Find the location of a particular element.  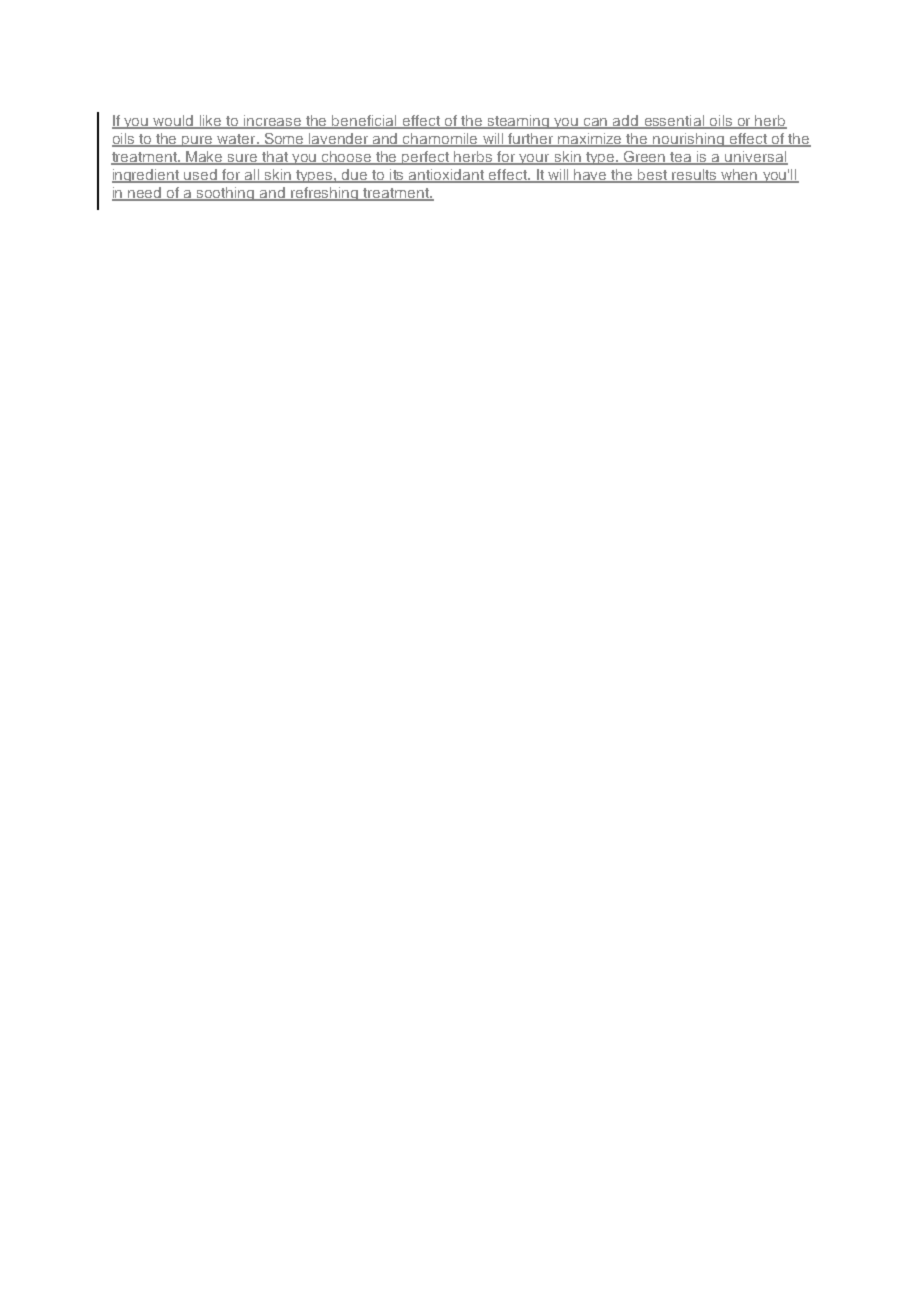

Some is located at coordinates (285, 140).
